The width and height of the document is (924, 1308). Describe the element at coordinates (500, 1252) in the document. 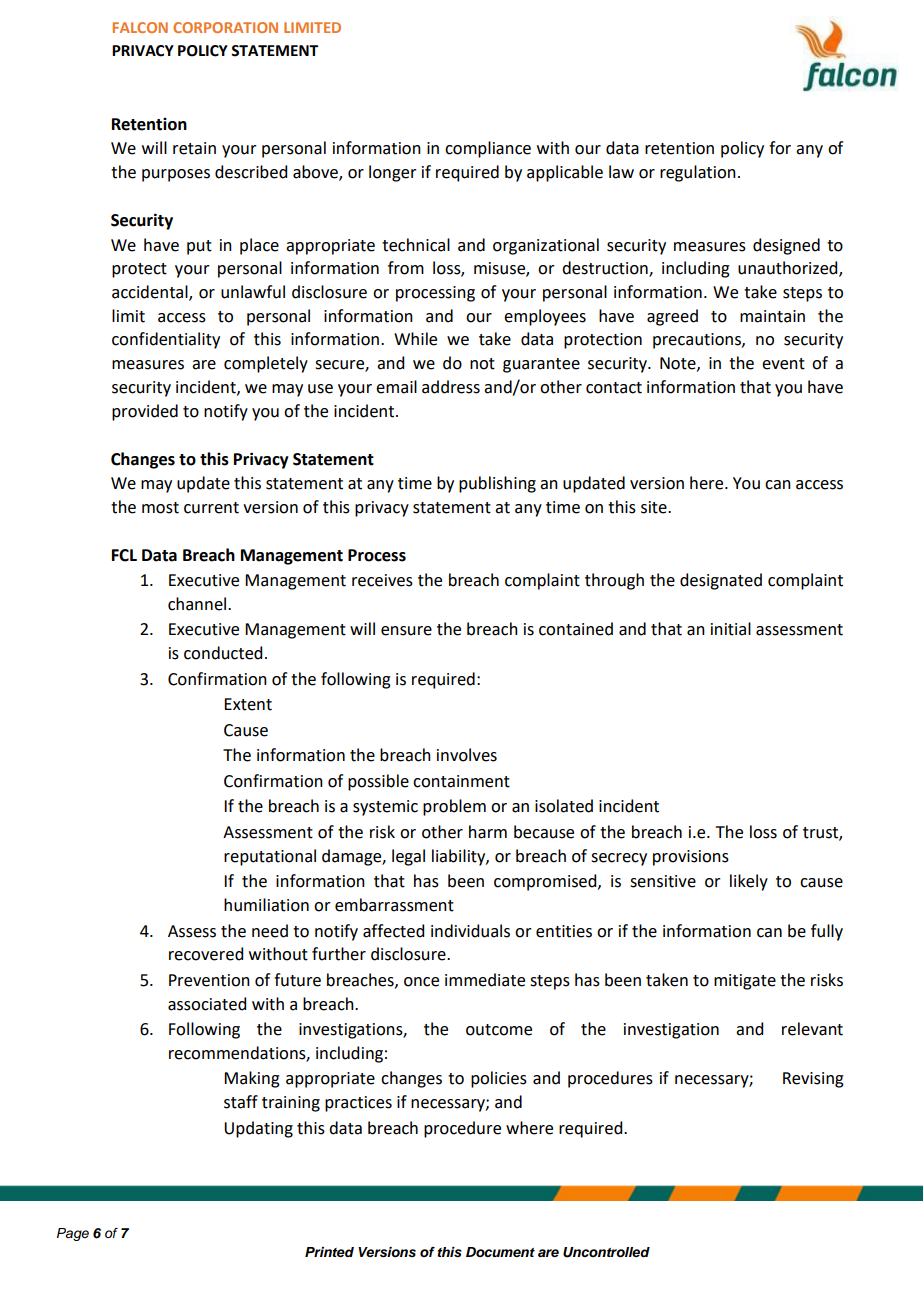

I see `Document` at that location.
